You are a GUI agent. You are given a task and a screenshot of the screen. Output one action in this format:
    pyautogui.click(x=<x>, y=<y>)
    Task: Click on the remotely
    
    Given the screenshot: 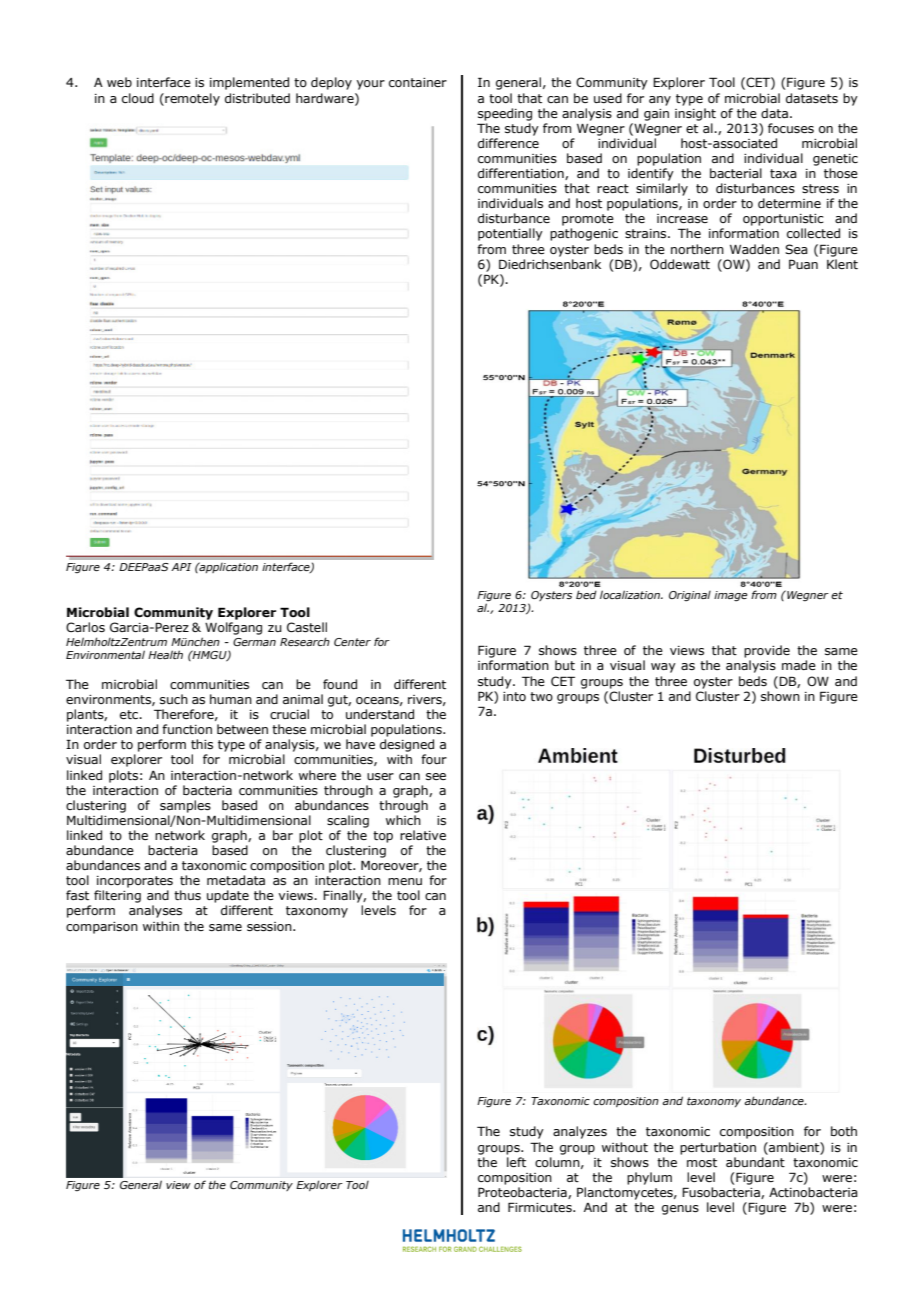 What is the action you would take?
    pyautogui.click(x=191, y=99)
